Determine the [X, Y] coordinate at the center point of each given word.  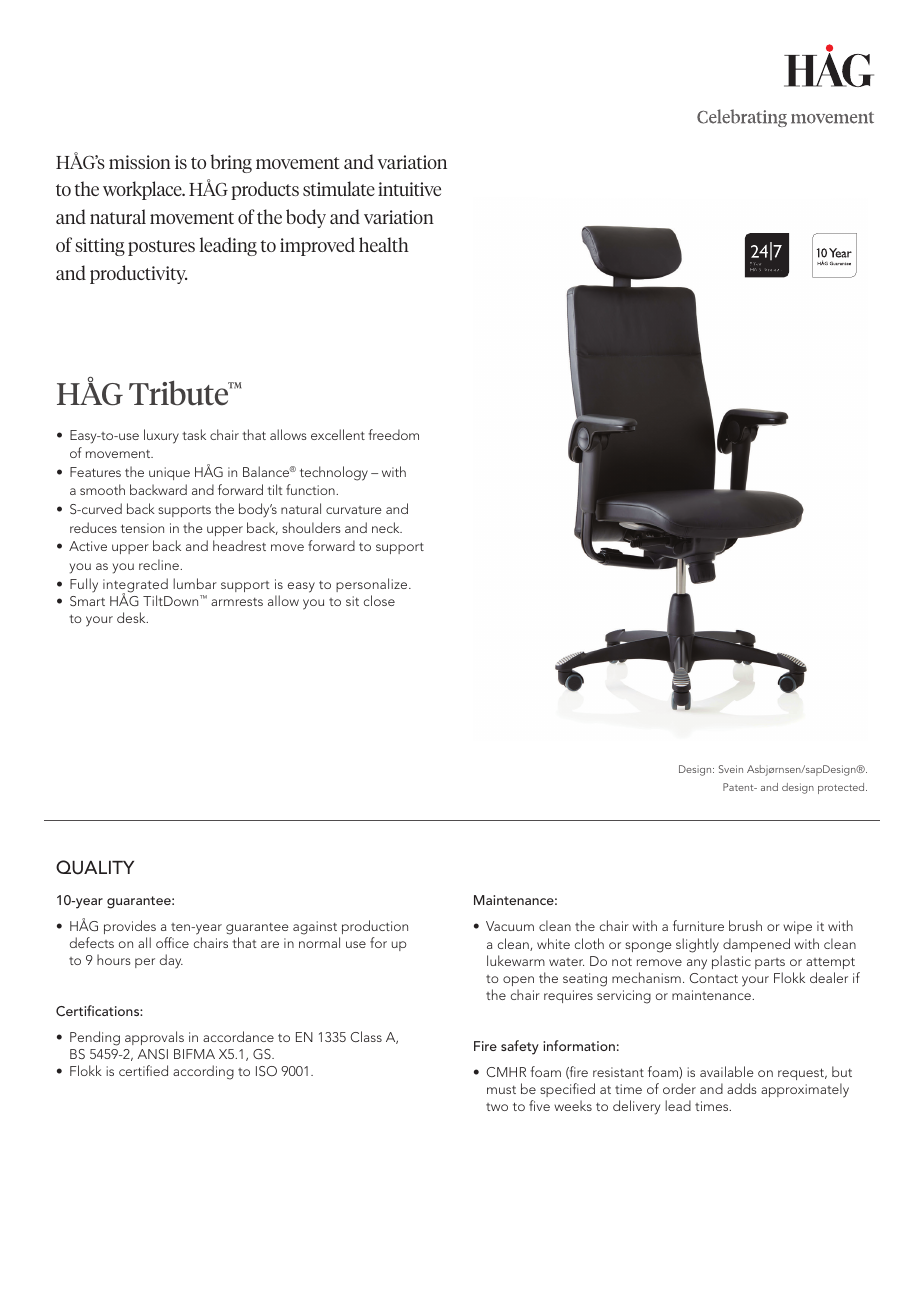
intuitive [409, 189]
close [379, 600]
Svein [731, 769]
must [501, 1090]
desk [132, 617]
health [384, 244]
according [203, 1072]
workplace [143, 190]
